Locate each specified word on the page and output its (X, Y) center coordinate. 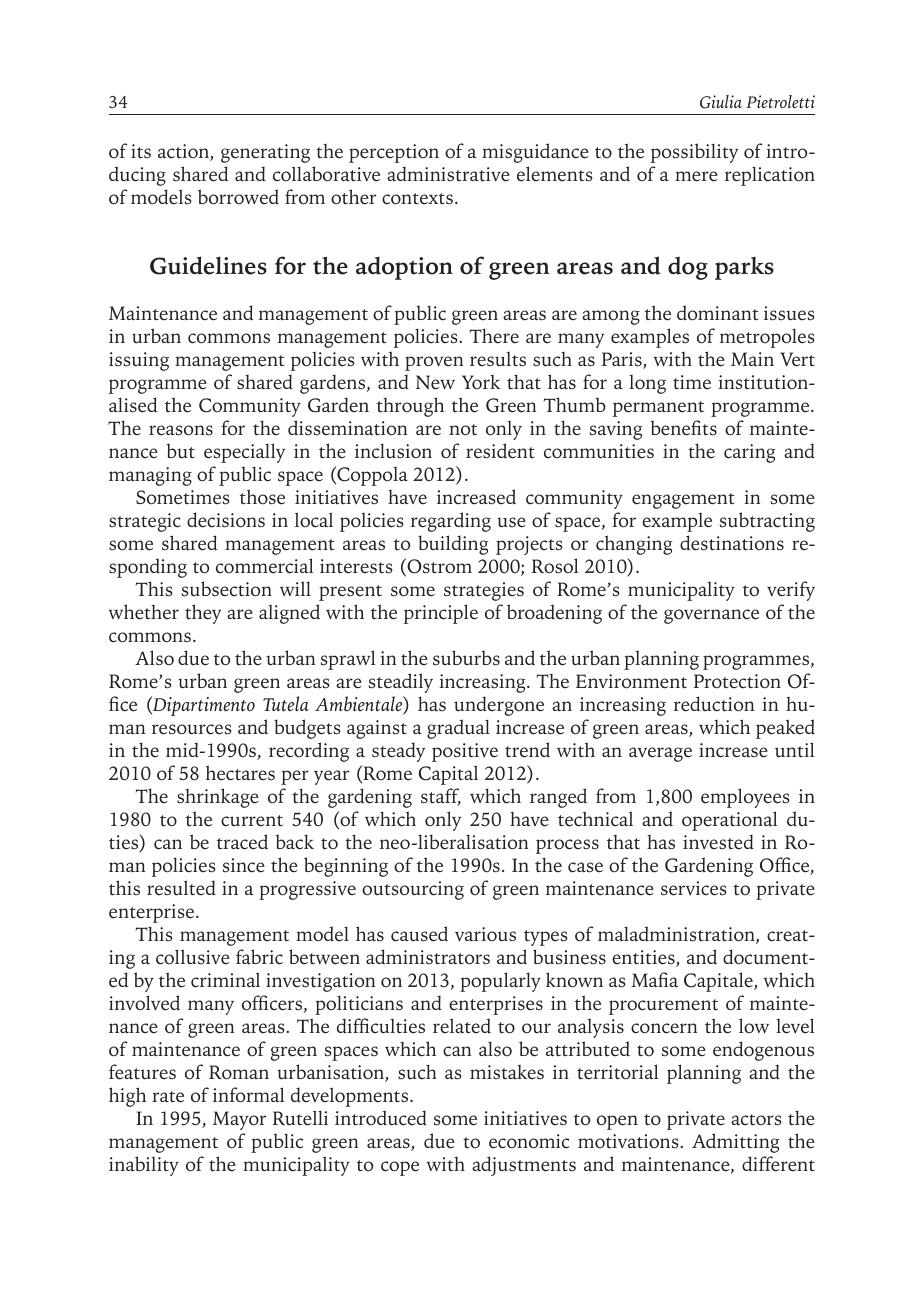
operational (729, 821)
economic (529, 1141)
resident (500, 451)
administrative (448, 174)
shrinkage (218, 798)
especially (244, 453)
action (184, 152)
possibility (694, 153)
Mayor (239, 1120)
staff (441, 797)
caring (749, 453)
